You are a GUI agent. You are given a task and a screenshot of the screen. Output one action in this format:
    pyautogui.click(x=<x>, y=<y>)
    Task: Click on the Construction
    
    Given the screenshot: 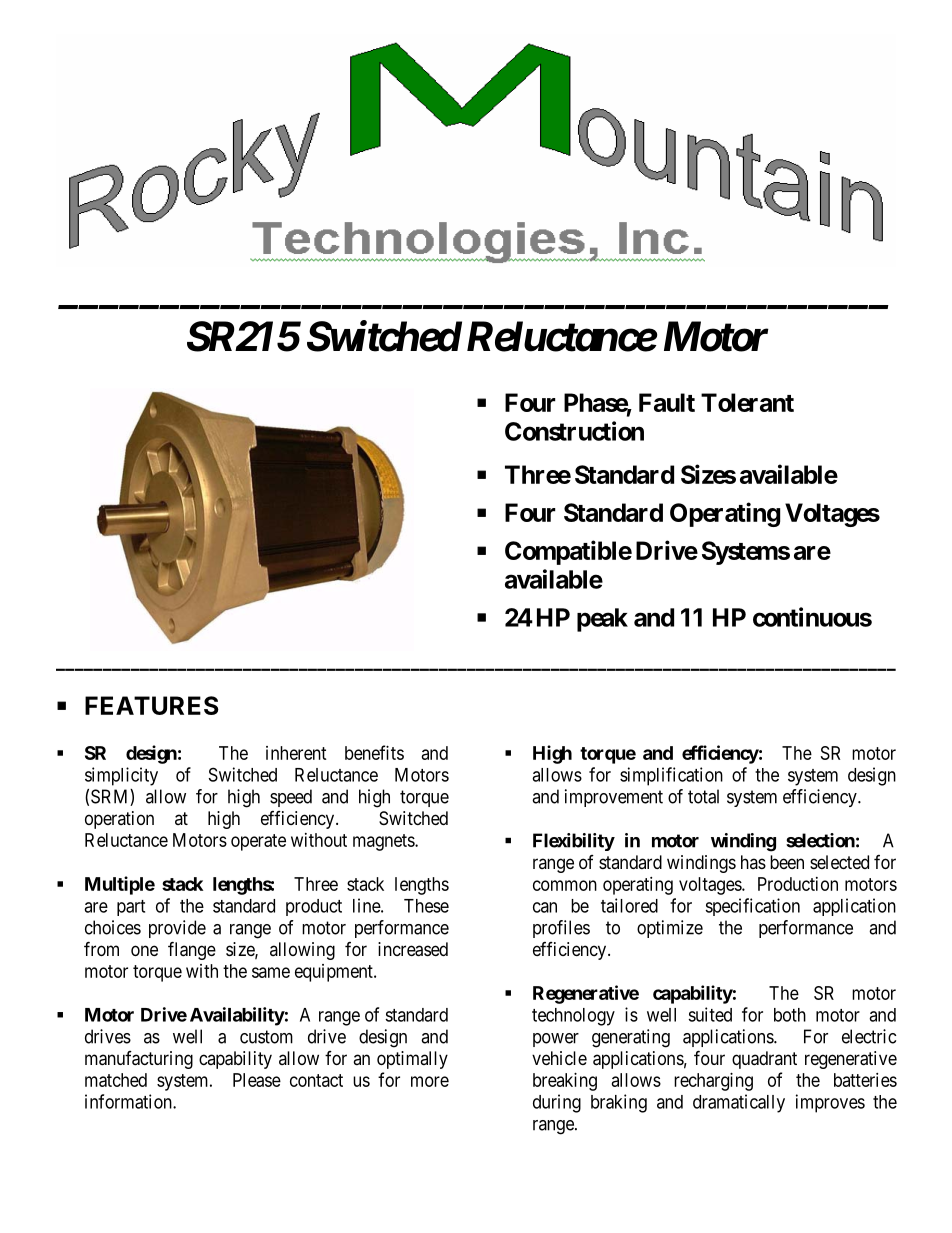 What is the action you would take?
    pyautogui.click(x=574, y=431)
